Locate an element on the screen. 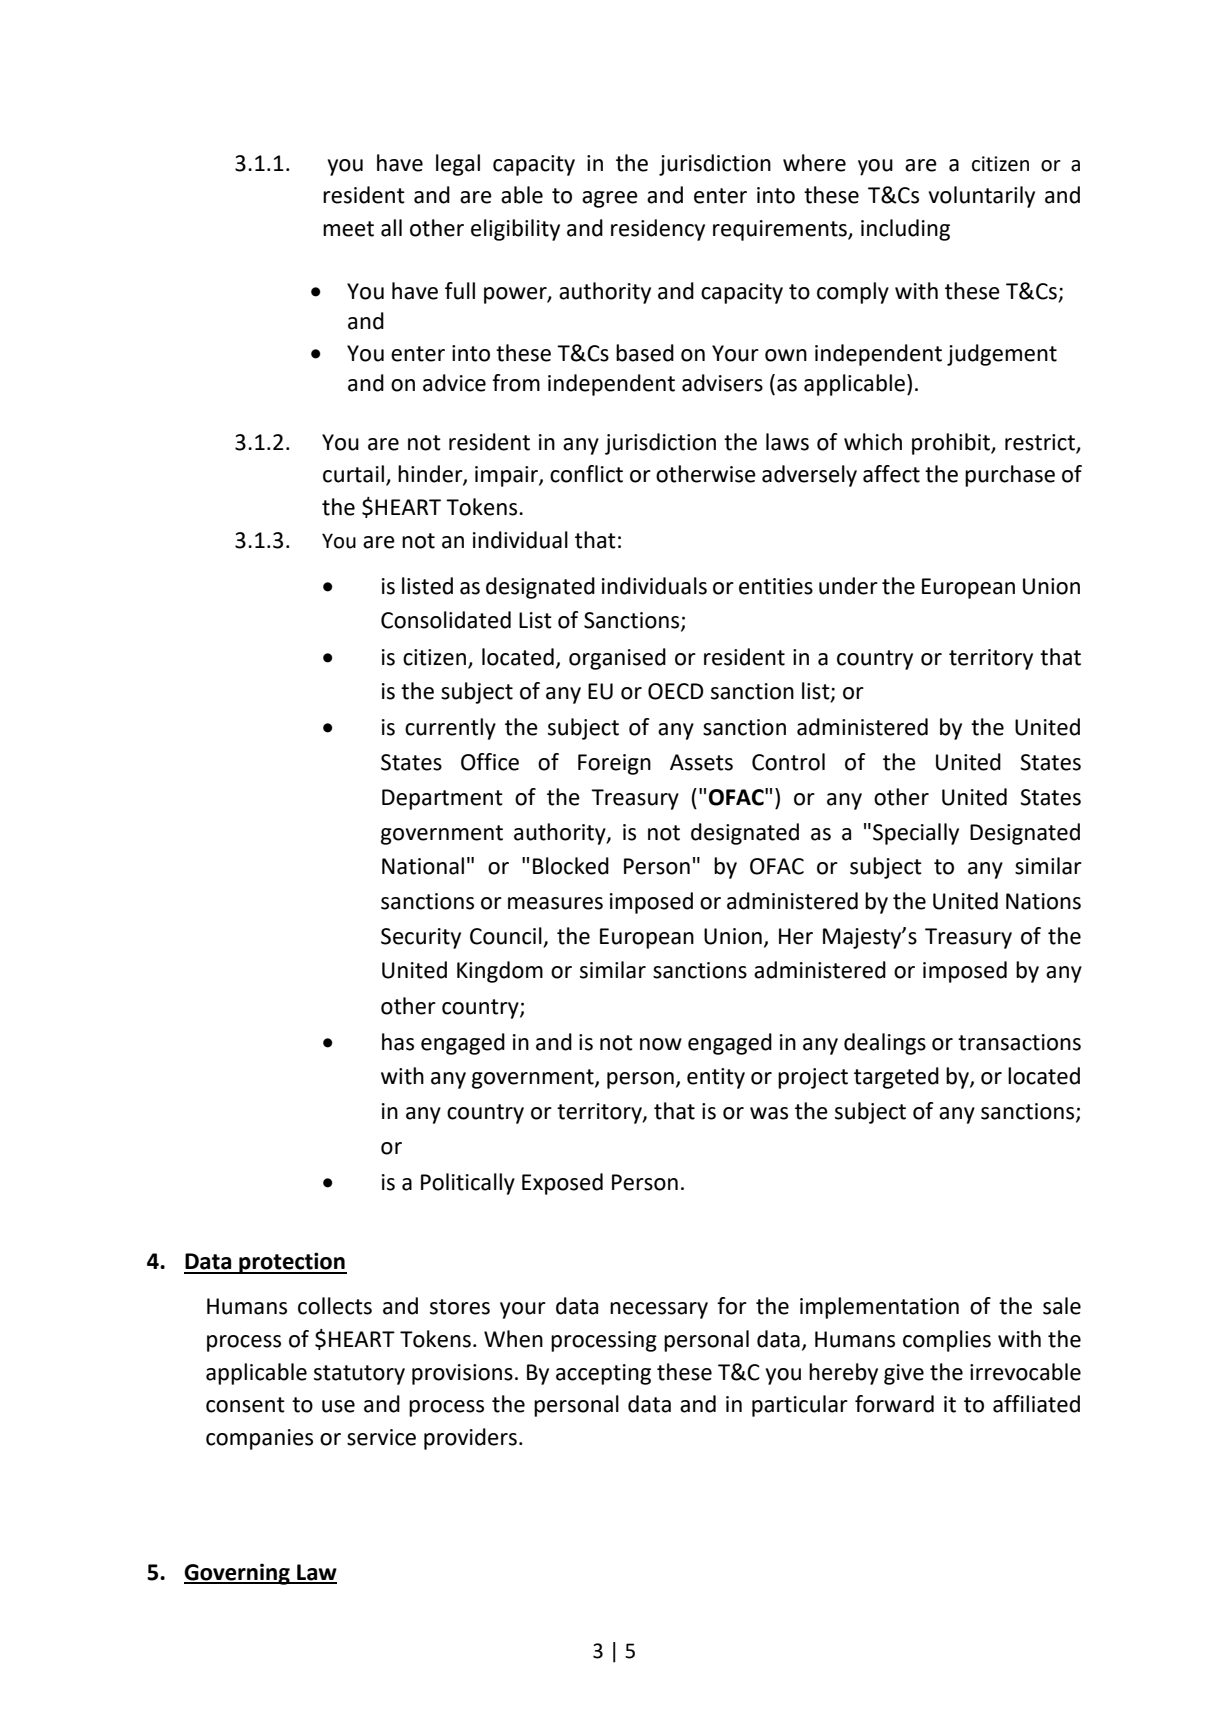  accepting is located at coordinates (603, 1374).
